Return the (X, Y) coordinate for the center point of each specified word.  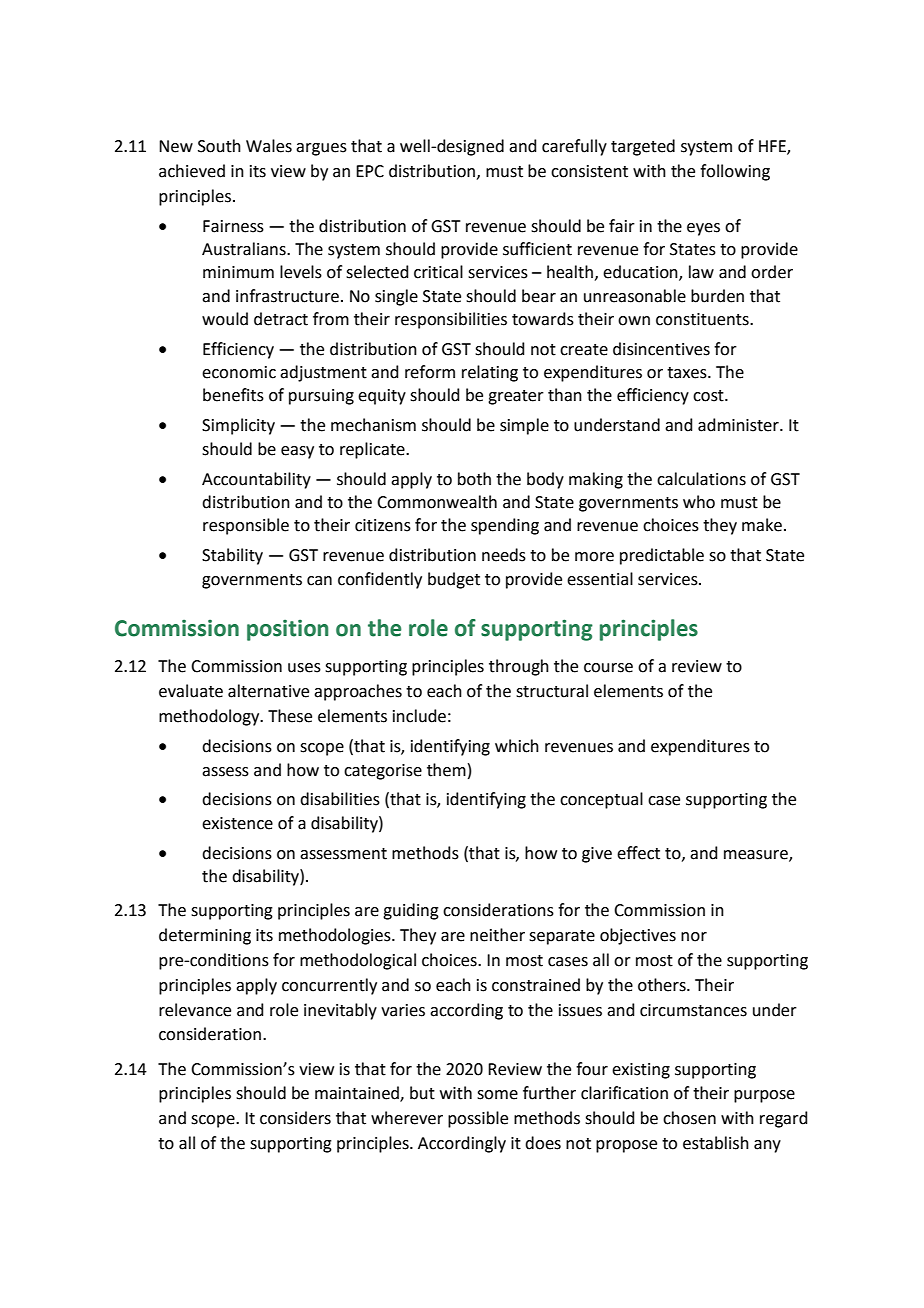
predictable (662, 556)
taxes (688, 373)
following (735, 172)
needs (504, 555)
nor (694, 937)
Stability (232, 556)
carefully (574, 147)
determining (205, 936)
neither (497, 935)
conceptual (601, 800)
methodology (210, 717)
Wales (269, 146)
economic (239, 372)
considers (295, 1118)
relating (490, 373)
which (517, 746)
